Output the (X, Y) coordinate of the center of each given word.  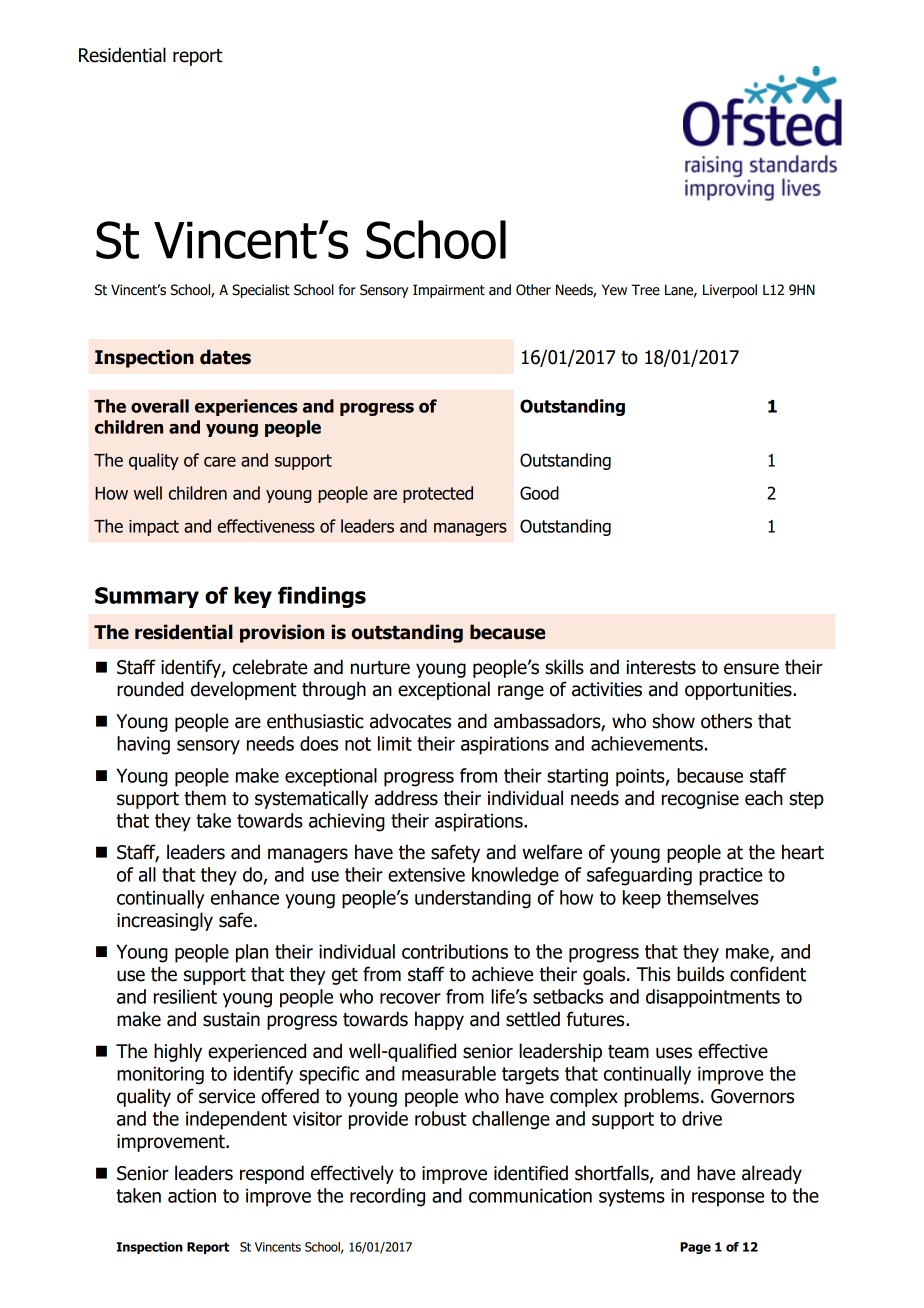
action (192, 1195)
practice (730, 876)
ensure (751, 669)
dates (225, 357)
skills (564, 667)
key (253, 597)
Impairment (449, 291)
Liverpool (730, 291)
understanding (473, 899)
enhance (245, 897)
